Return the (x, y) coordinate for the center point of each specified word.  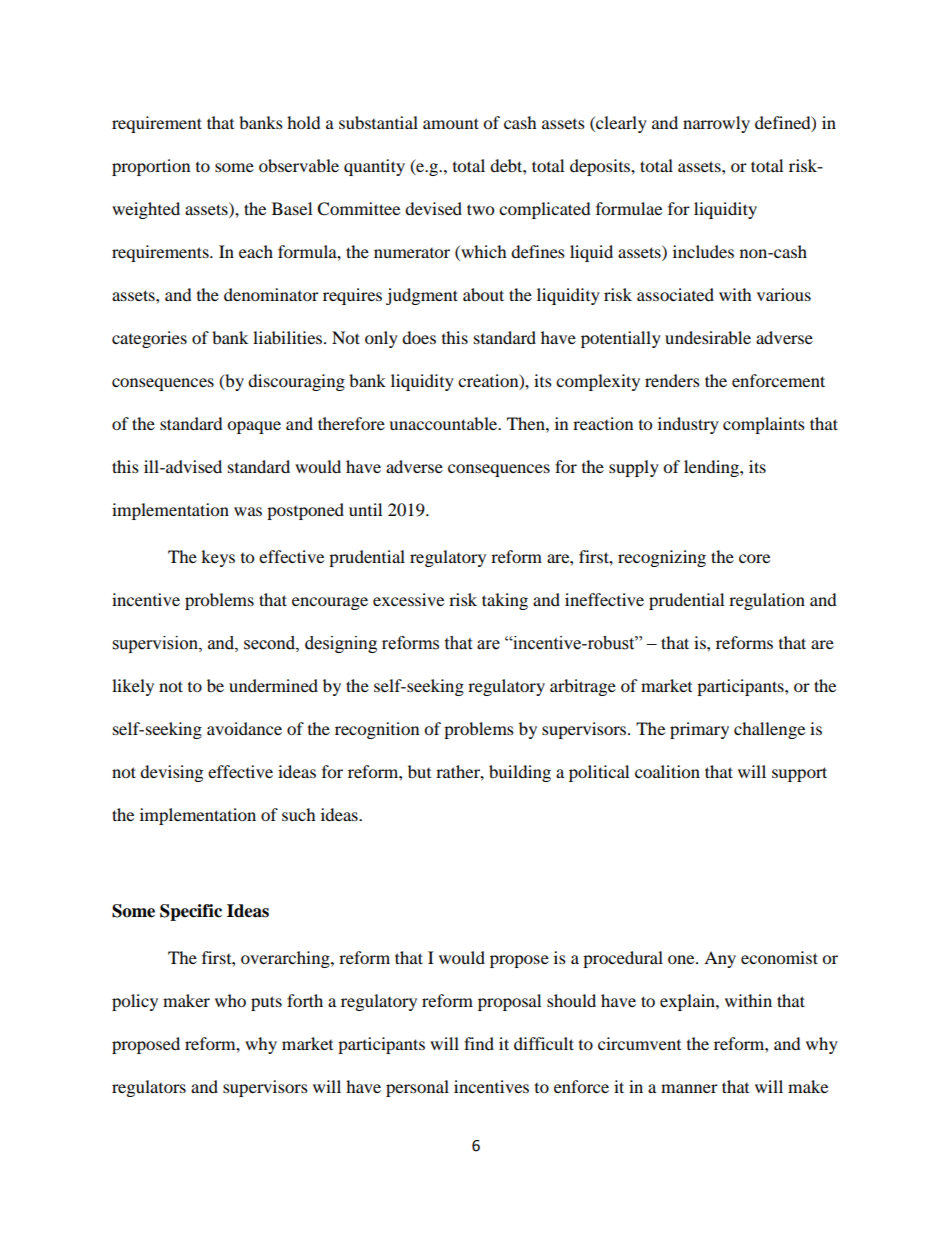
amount (451, 123)
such (299, 814)
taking (505, 601)
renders (672, 380)
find (479, 1043)
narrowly (716, 124)
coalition (667, 771)
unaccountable (444, 423)
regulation (767, 601)
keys (218, 558)
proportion (151, 167)
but (419, 771)
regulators (149, 1088)
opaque (254, 427)
